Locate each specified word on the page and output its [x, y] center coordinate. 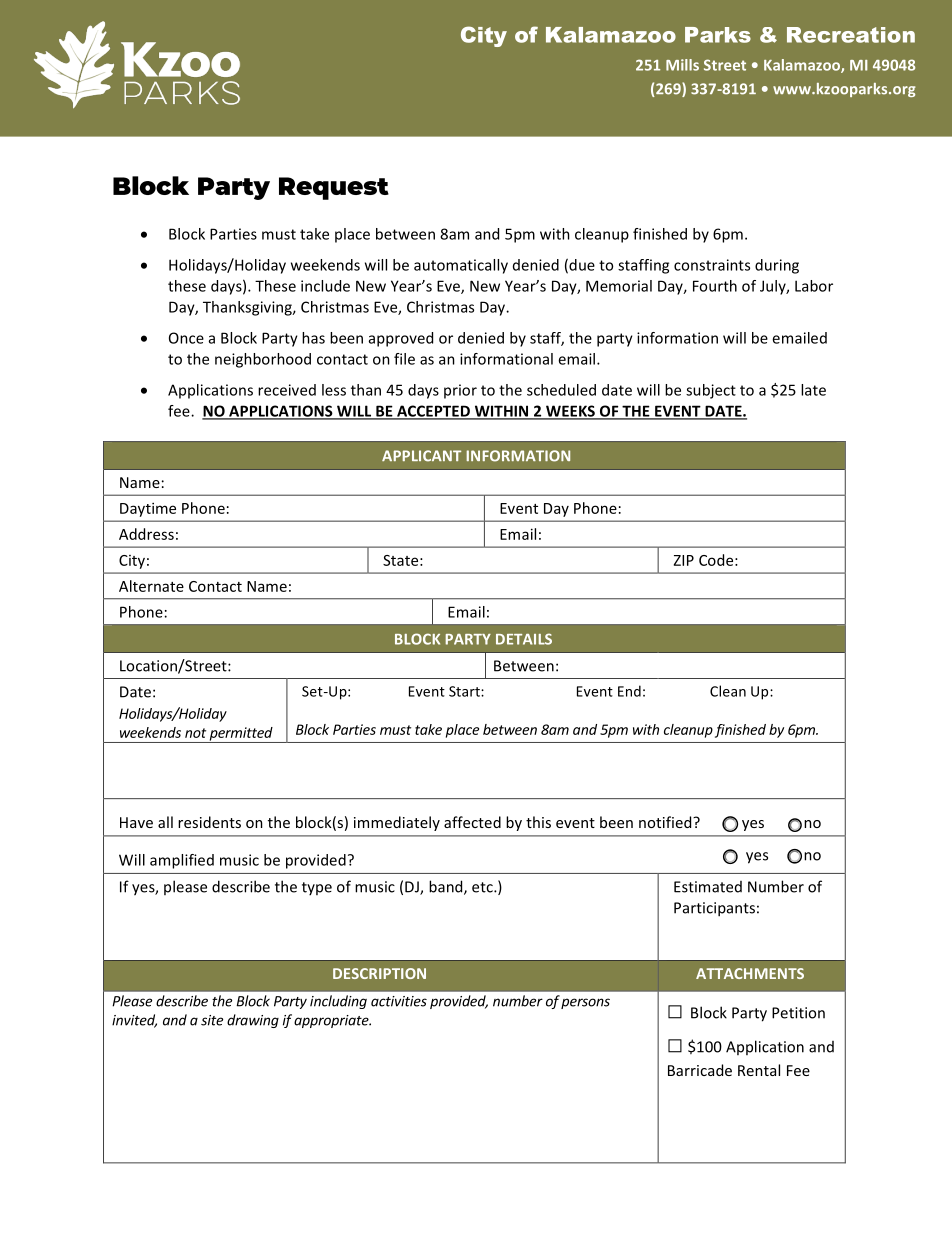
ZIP [684, 560]
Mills [682, 65]
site [212, 1020]
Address [146, 534]
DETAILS [524, 639]
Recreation [851, 35]
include [325, 286]
